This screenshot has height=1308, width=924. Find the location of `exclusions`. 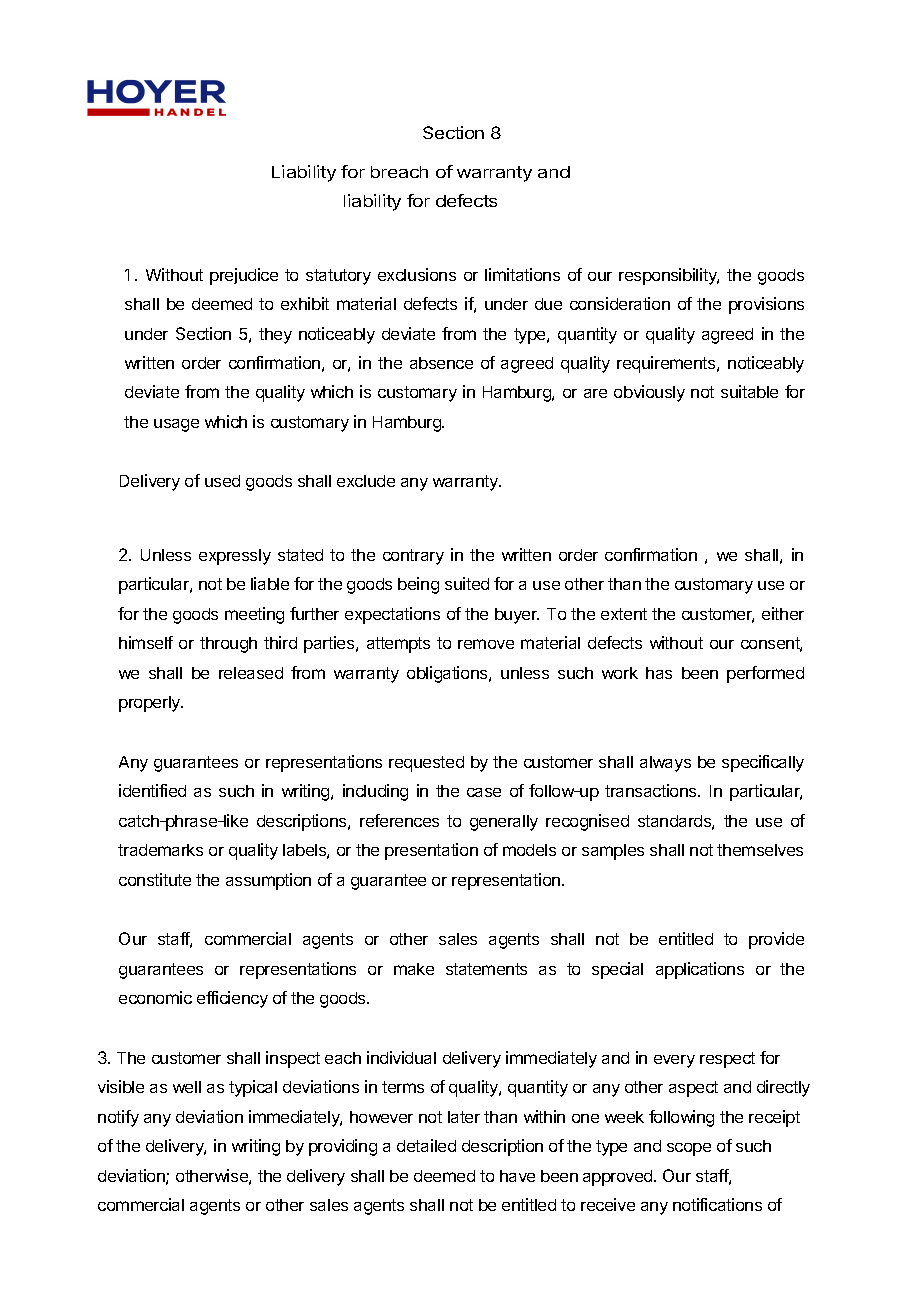

exclusions is located at coordinates (417, 274).
